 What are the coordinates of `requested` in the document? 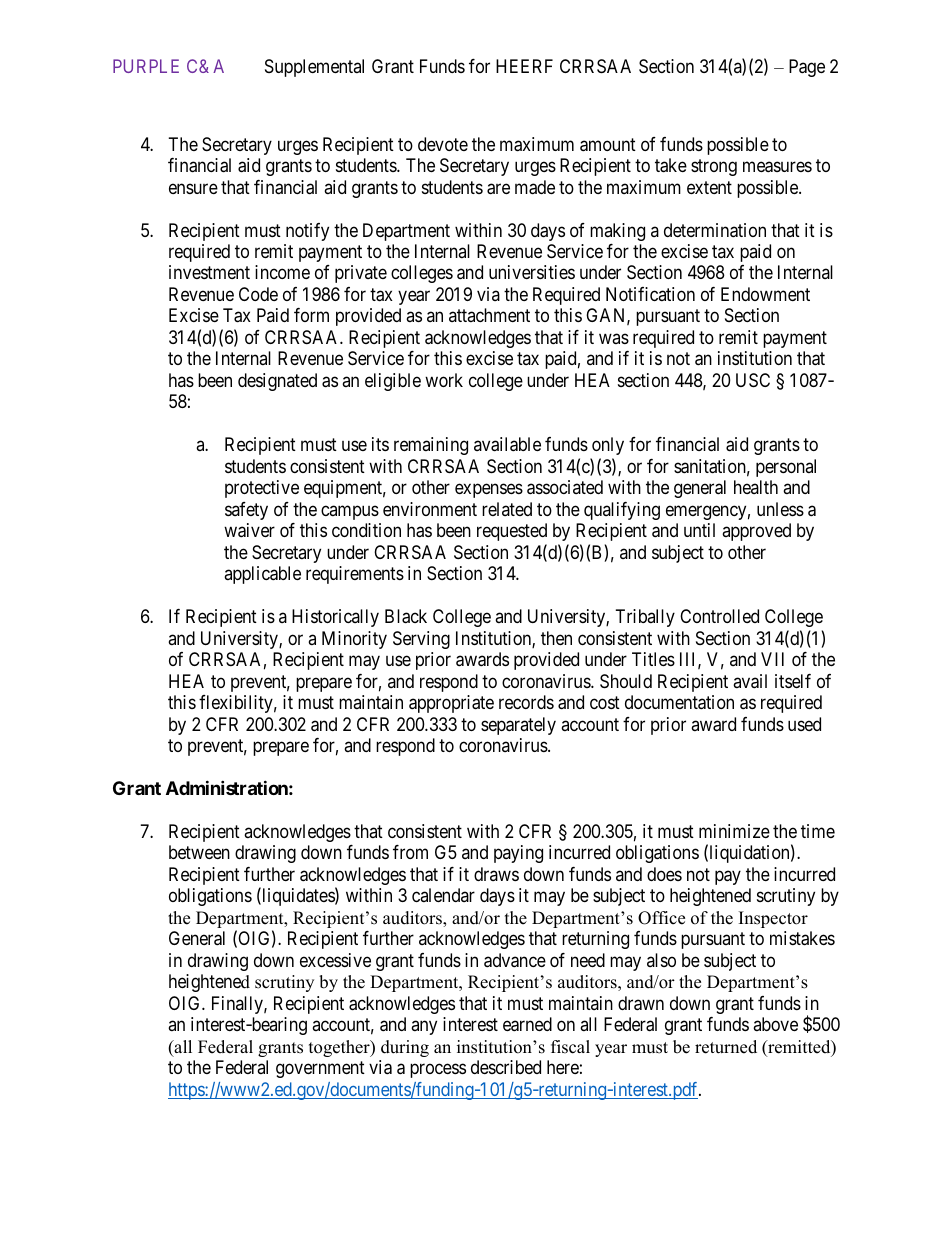 It's located at (512, 532).
